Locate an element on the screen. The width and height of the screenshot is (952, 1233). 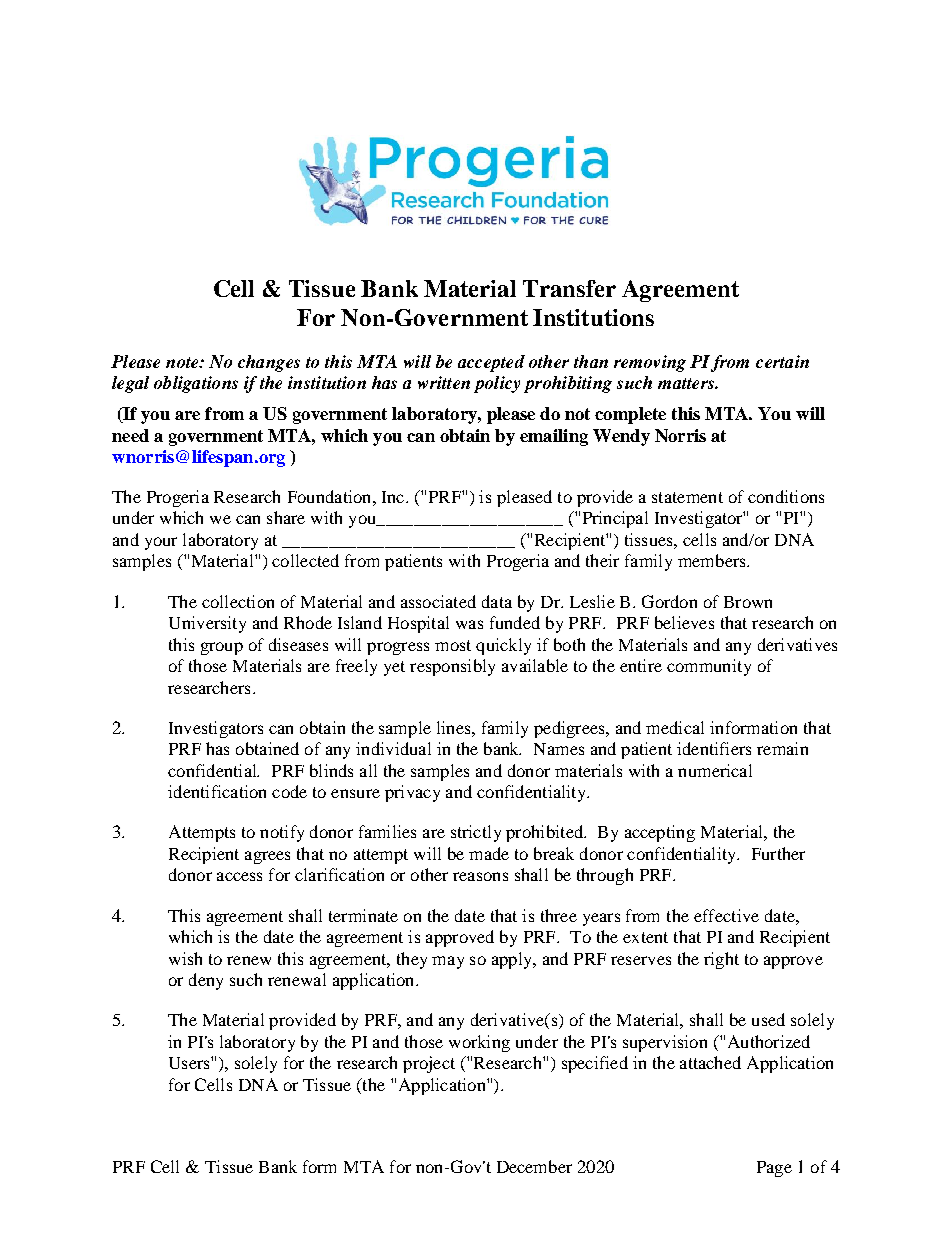
your is located at coordinates (161, 543).
